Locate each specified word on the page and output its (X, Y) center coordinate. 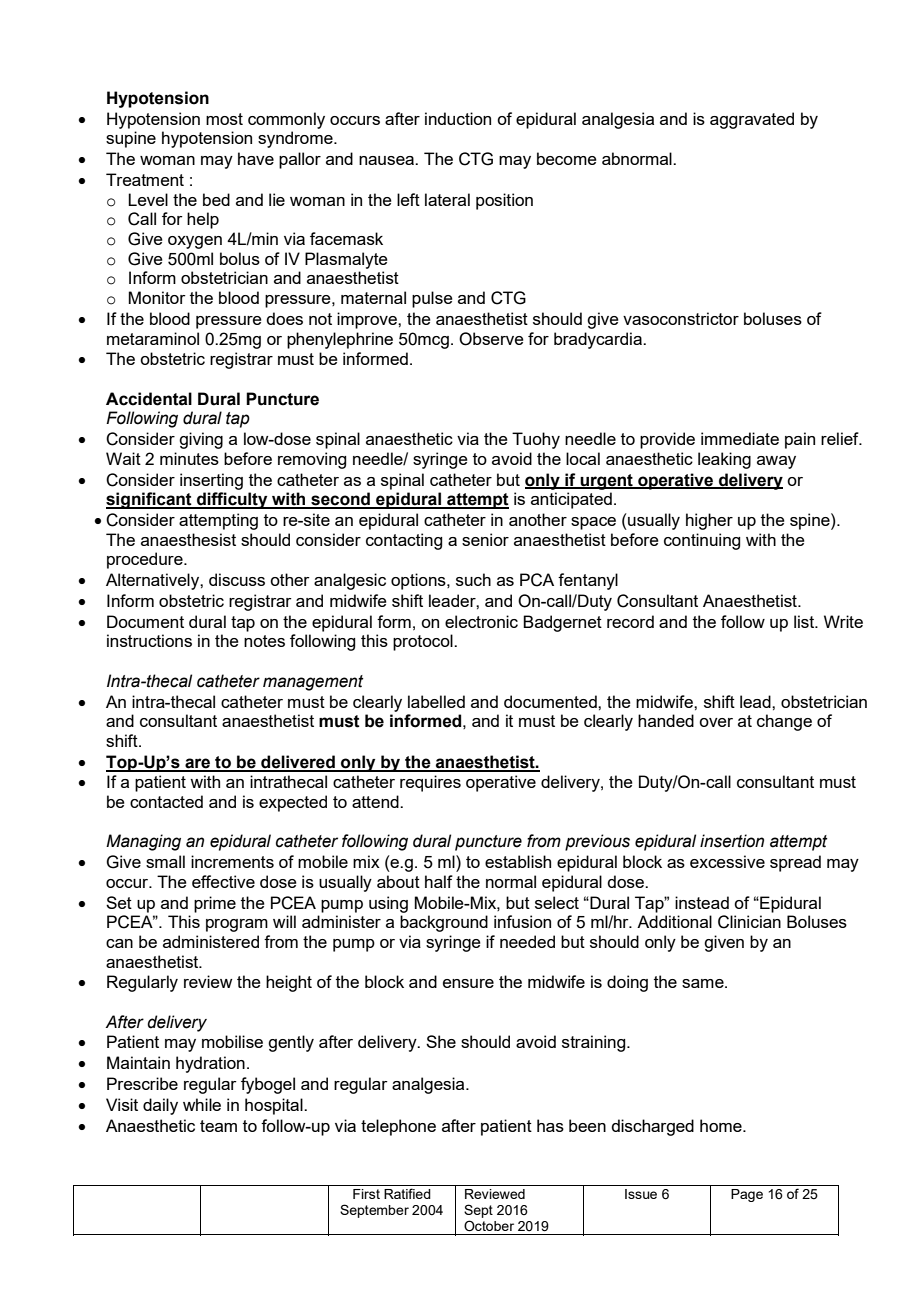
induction (458, 118)
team (218, 1126)
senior (485, 539)
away (776, 462)
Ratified (407, 1193)
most (224, 119)
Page (747, 1195)
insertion (732, 841)
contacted (166, 801)
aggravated (752, 120)
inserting (211, 481)
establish (518, 861)
